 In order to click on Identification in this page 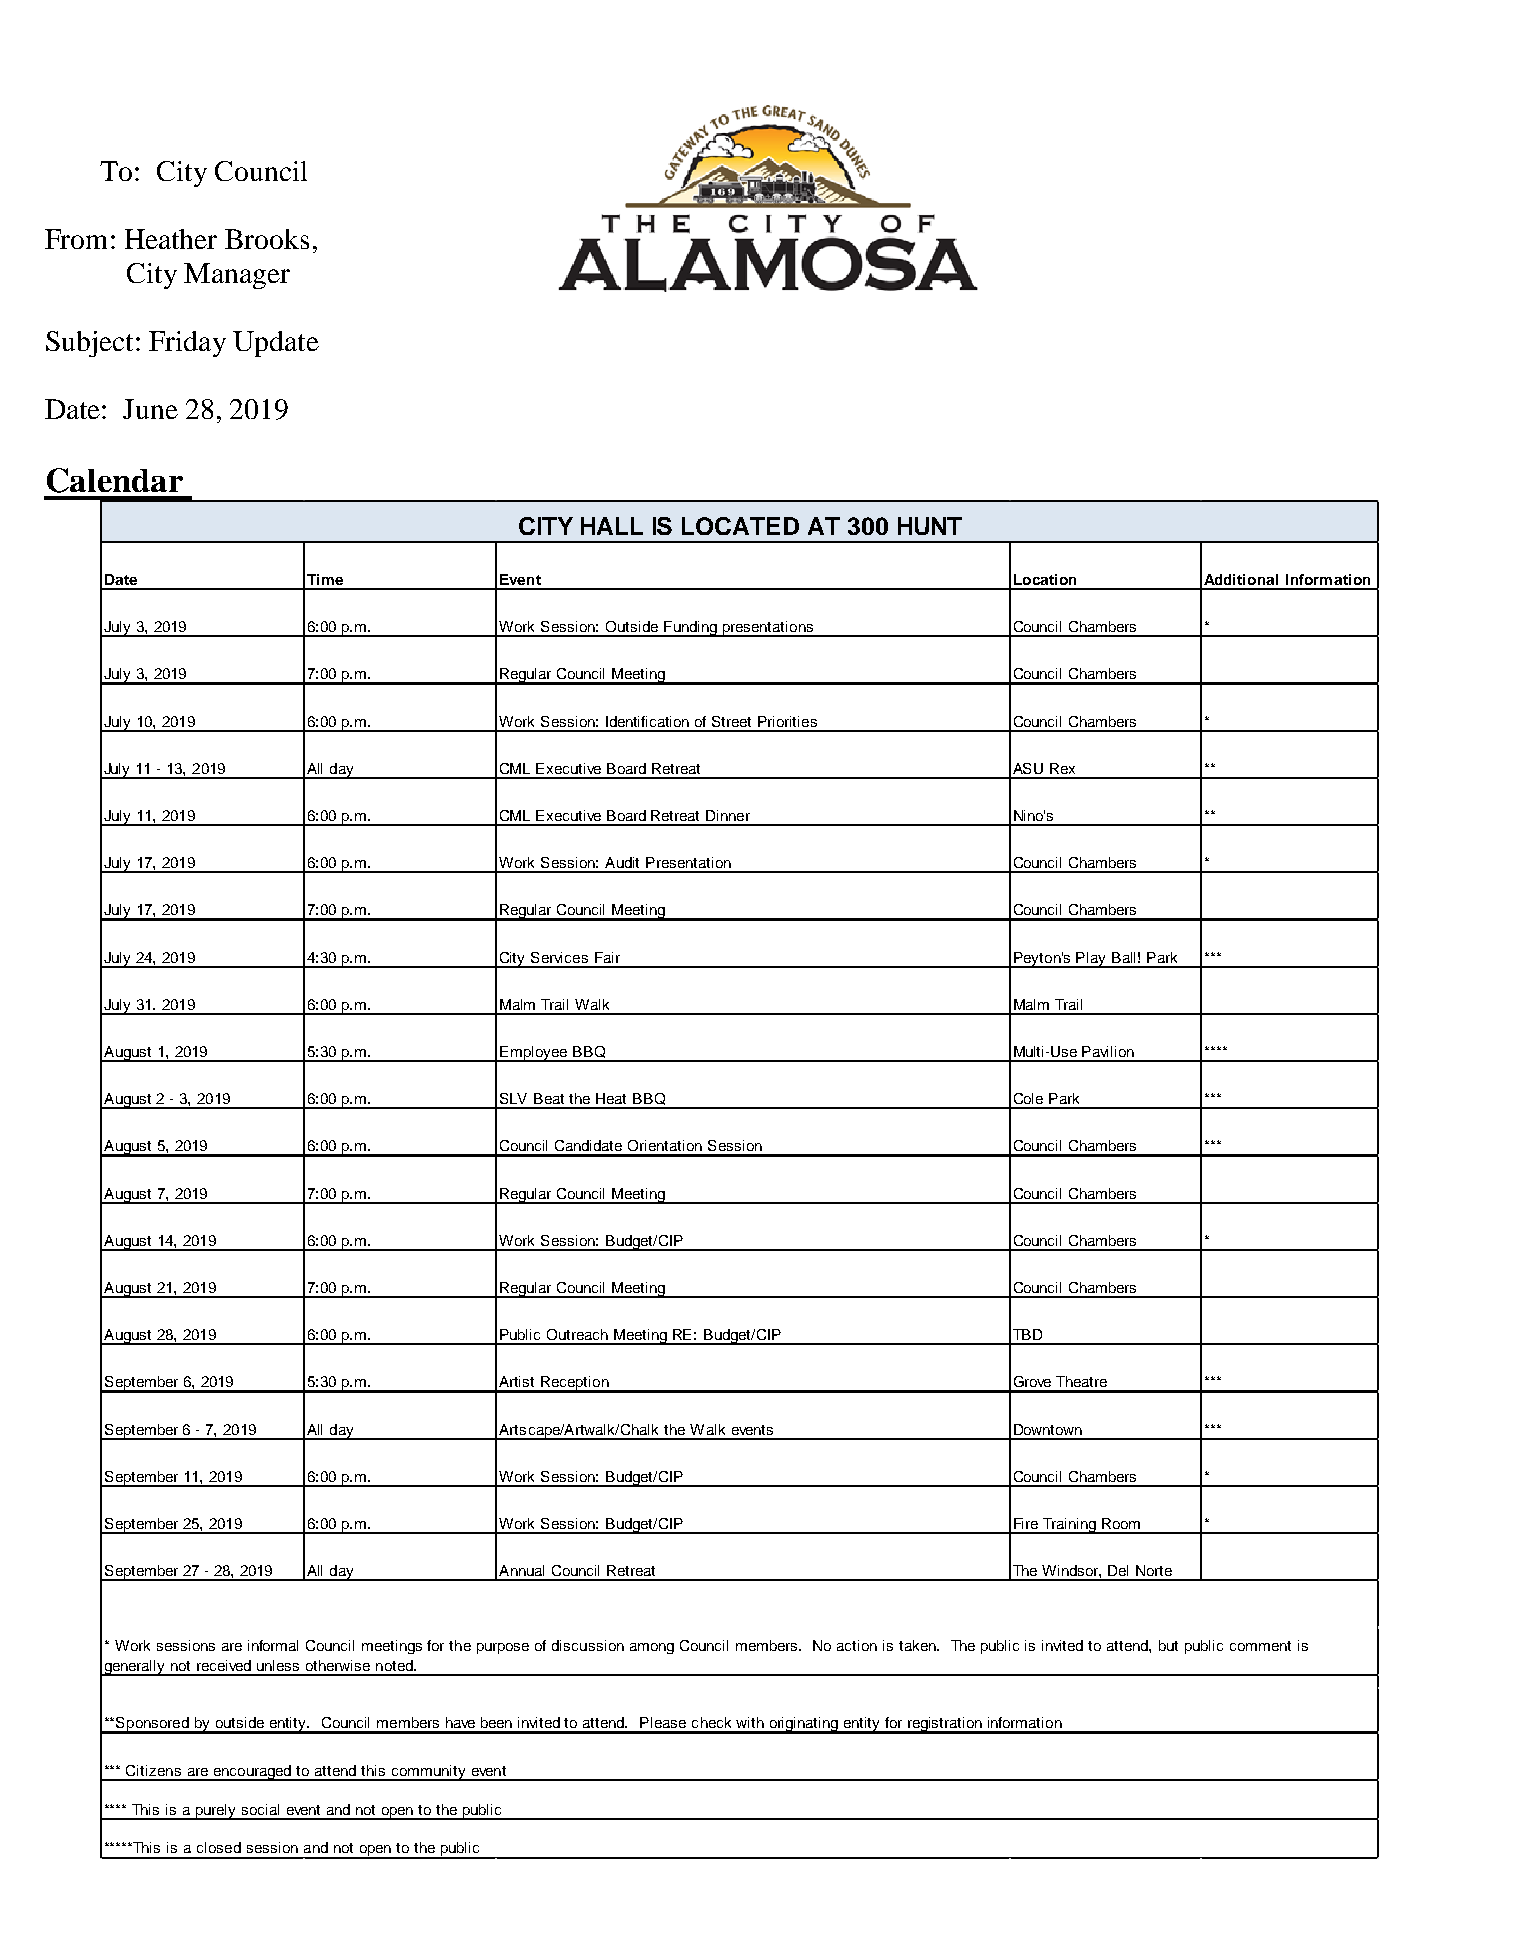, I will do `click(647, 721)`.
